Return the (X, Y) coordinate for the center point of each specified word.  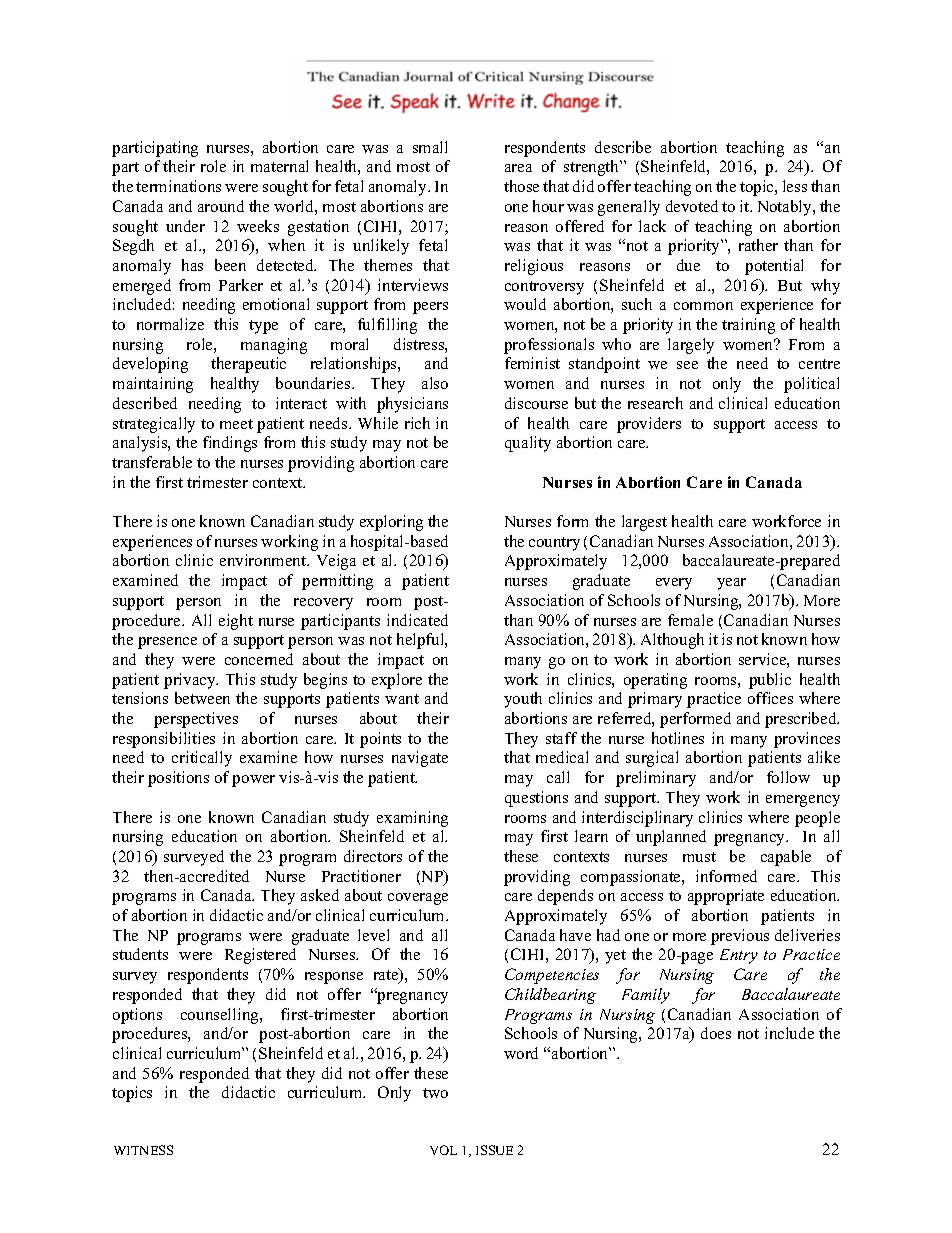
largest (644, 523)
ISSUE (494, 1150)
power (253, 781)
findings (230, 444)
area (518, 168)
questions (536, 799)
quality (528, 444)
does (716, 1033)
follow (788, 777)
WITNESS (143, 1150)
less (795, 186)
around (221, 206)
